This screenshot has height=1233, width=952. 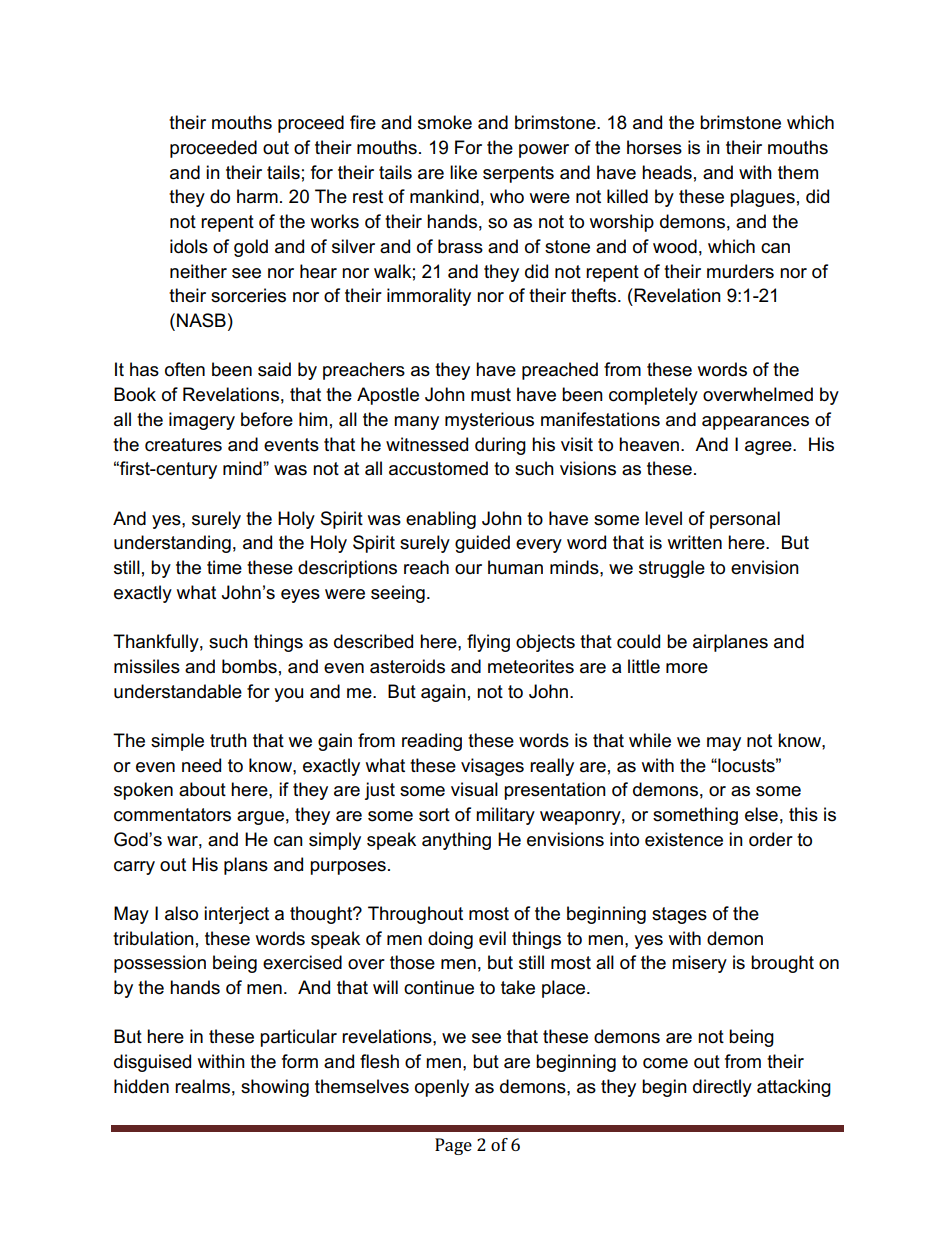 I want to click on truth, so click(x=228, y=740).
